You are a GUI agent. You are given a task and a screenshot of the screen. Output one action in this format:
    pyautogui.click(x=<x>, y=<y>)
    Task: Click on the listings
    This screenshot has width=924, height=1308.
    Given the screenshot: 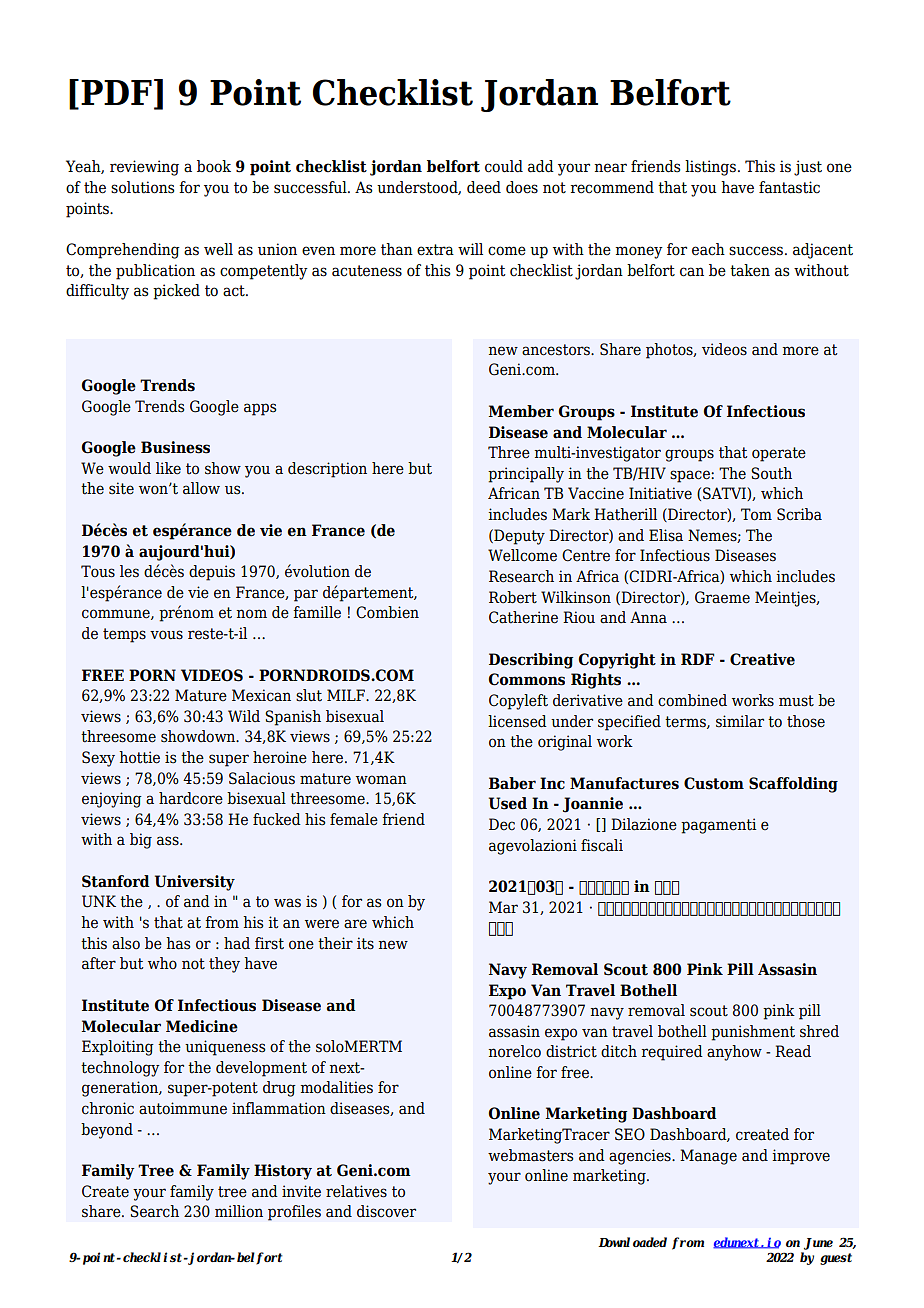 What is the action you would take?
    pyautogui.click(x=710, y=168)
